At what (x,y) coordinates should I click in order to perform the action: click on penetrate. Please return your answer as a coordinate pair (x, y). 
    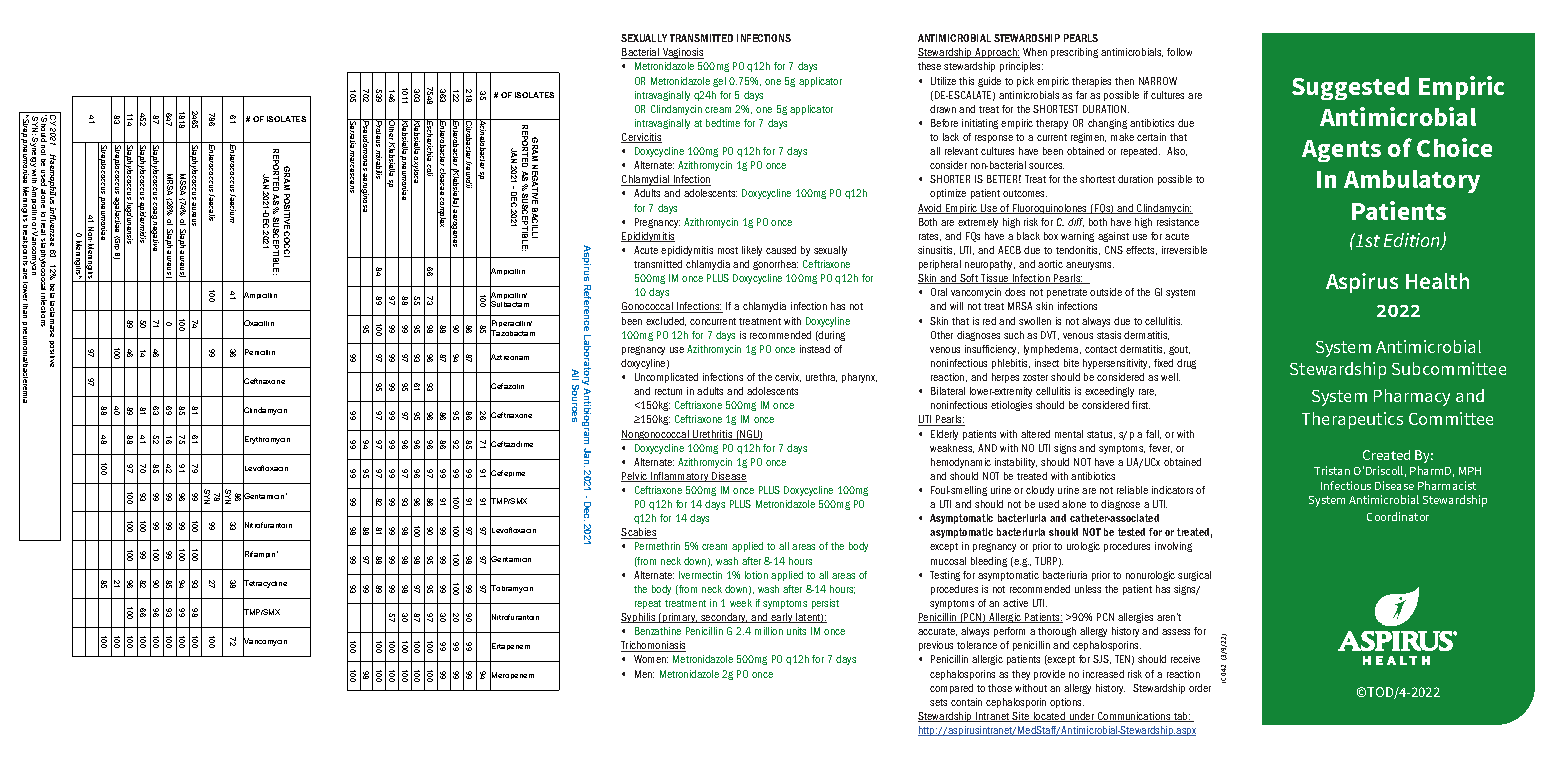
    Looking at the image, I should click on (1067, 293).
